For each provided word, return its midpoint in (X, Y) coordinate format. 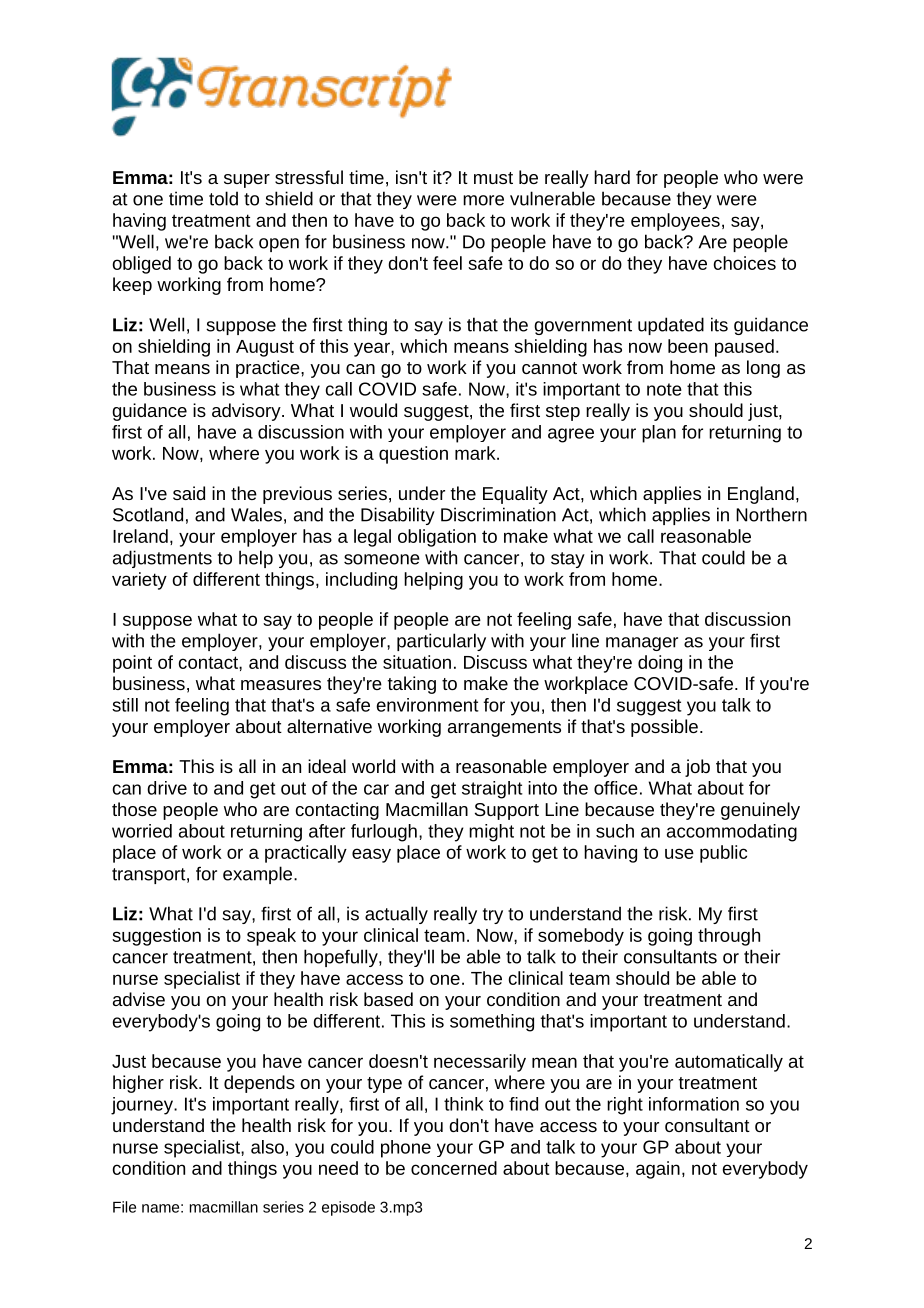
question (413, 455)
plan (659, 434)
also (267, 1147)
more (483, 200)
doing (660, 664)
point (132, 664)
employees (675, 222)
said (189, 493)
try (493, 916)
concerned (454, 1168)
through (729, 937)
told (223, 198)
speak (271, 937)
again (658, 1170)
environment (428, 705)
